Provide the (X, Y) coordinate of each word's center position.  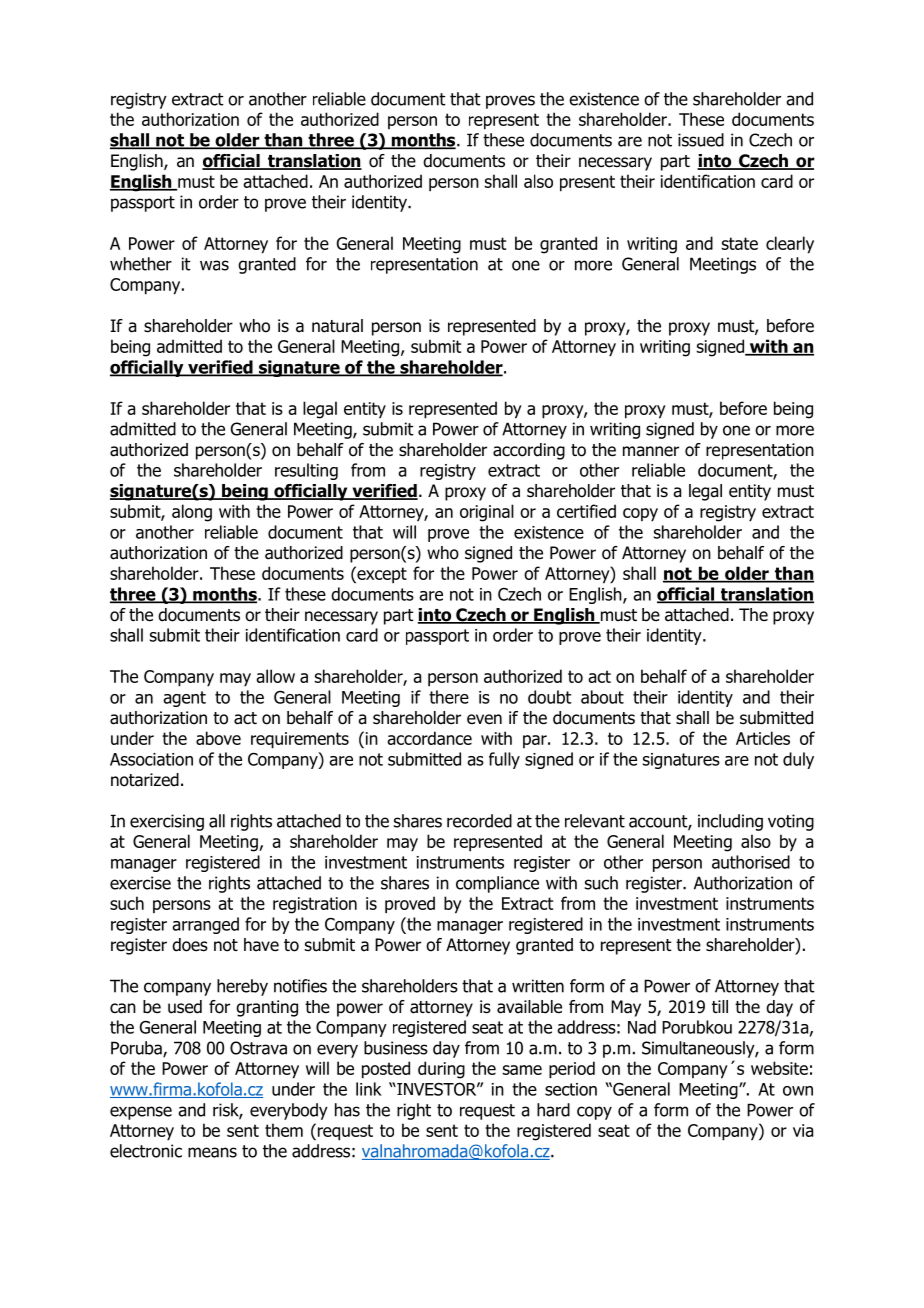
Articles (763, 738)
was (214, 265)
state (740, 243)
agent (184, 699)
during (441, 1070)
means (212, 1152)
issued (701, 140)
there (449, 697)
